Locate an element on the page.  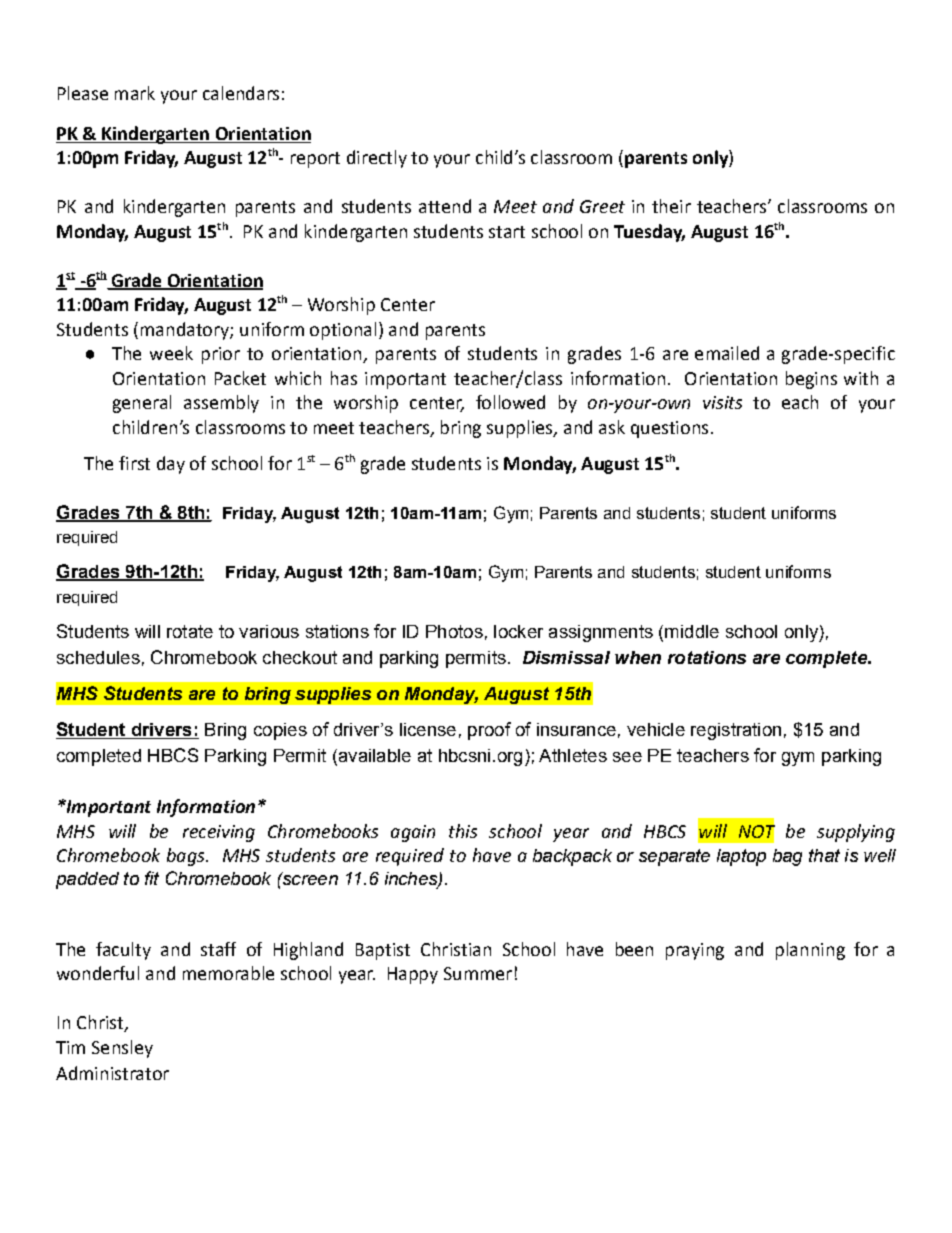
their is located at coordinates (671, 206).
